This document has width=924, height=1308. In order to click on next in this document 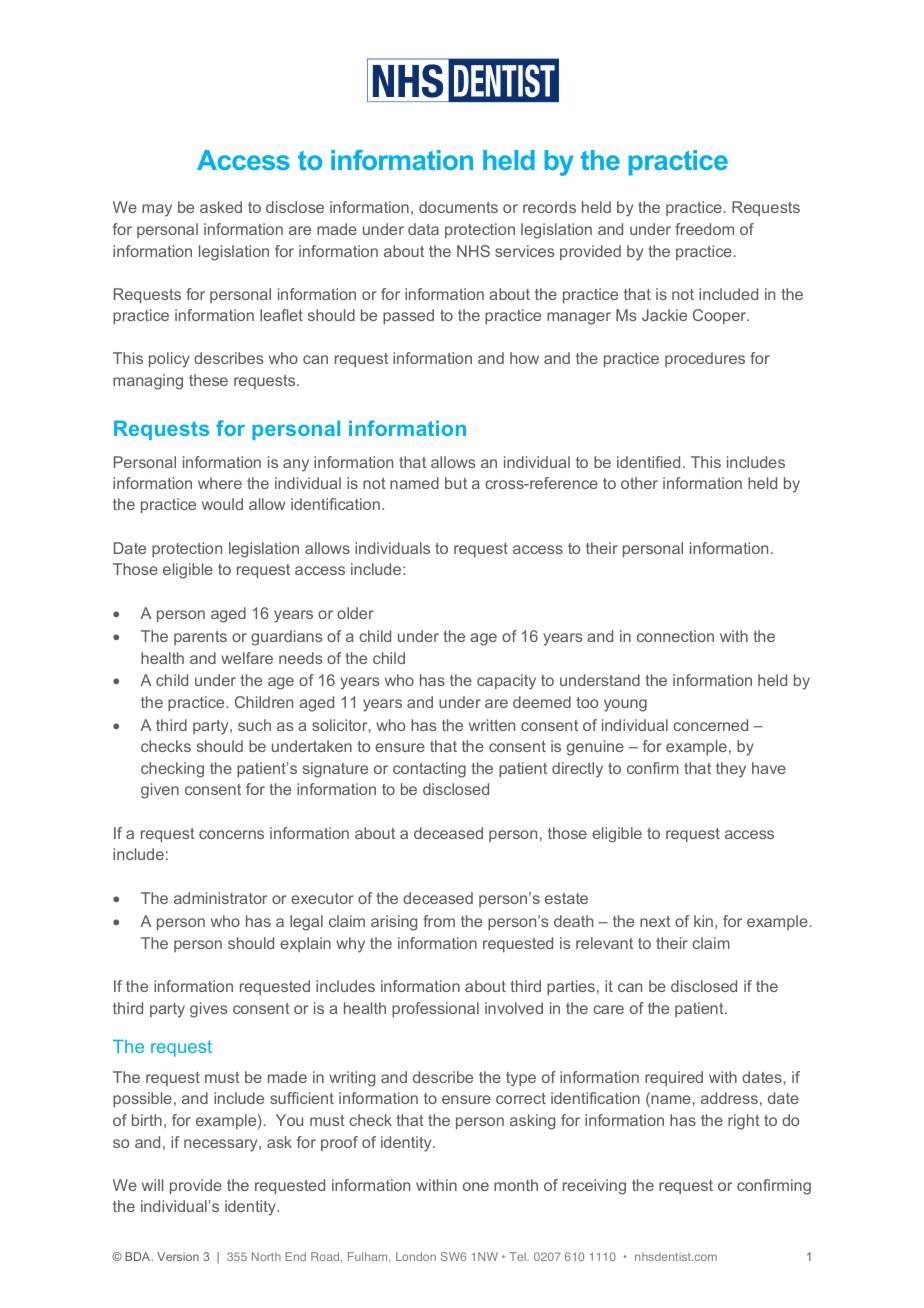, I will do `click(655, 921)`.
